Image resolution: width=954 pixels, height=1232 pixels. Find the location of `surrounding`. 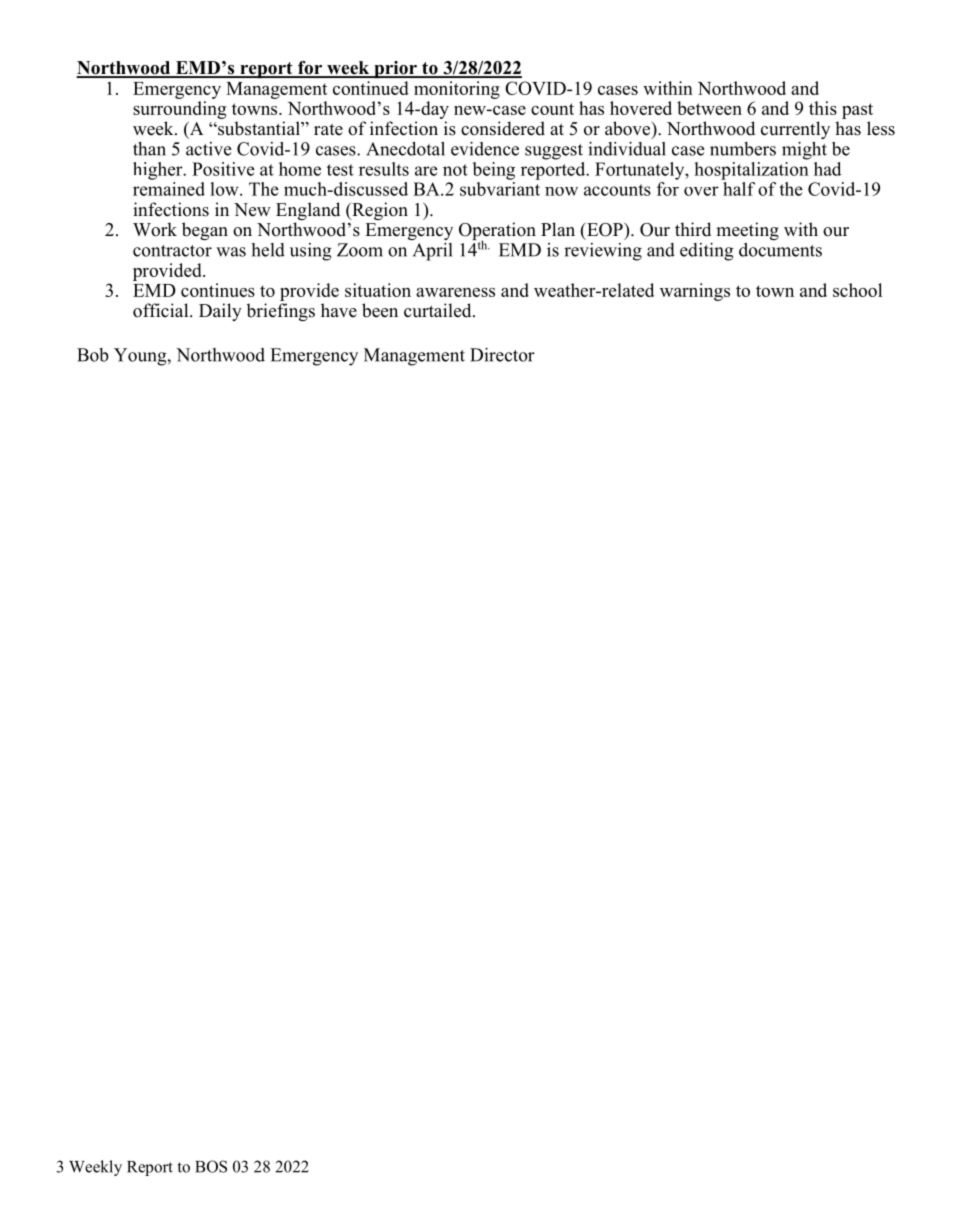

surrounding is located at coordinates (179, 110).
